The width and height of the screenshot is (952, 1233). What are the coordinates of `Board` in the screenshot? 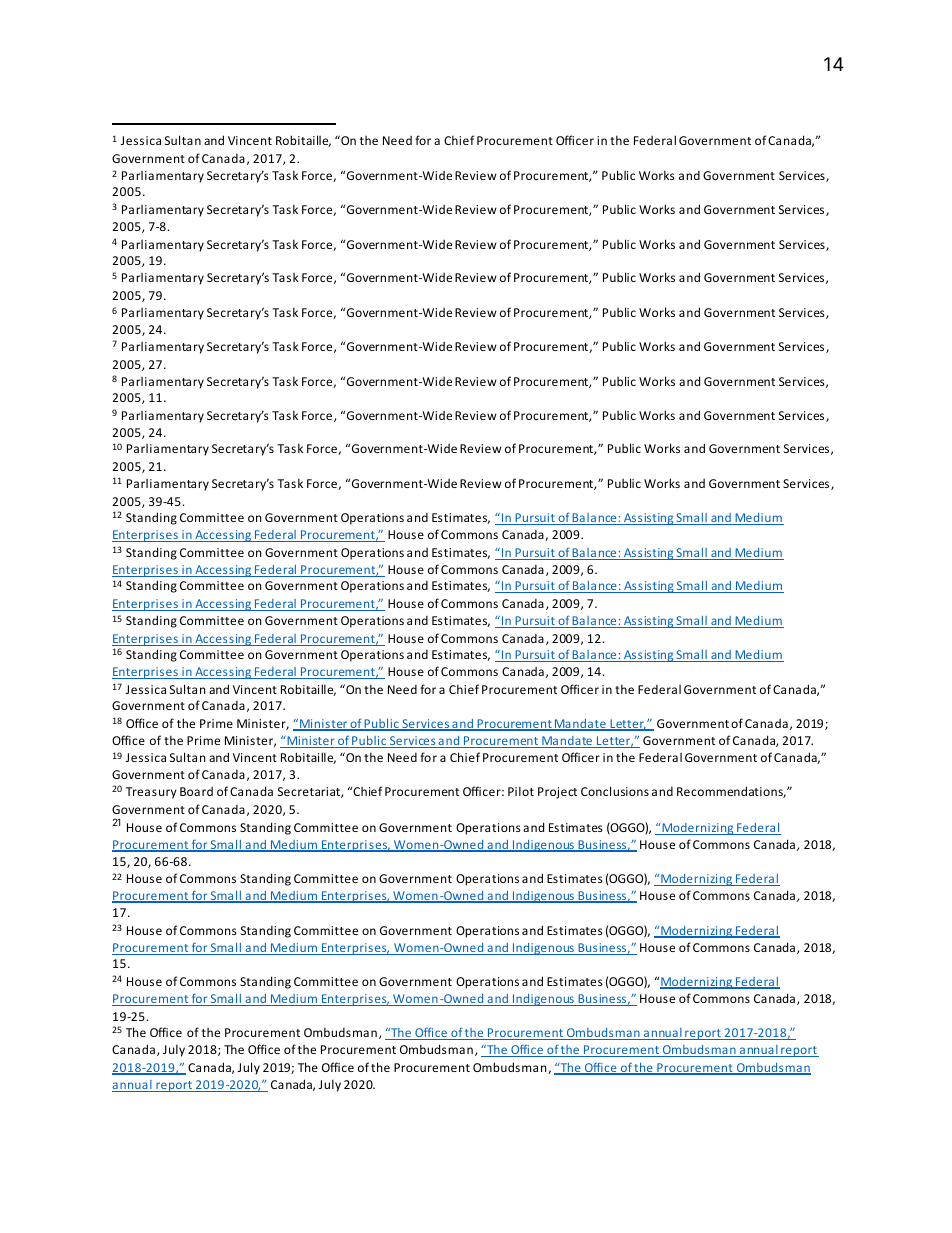 It's located at (196, 791).
